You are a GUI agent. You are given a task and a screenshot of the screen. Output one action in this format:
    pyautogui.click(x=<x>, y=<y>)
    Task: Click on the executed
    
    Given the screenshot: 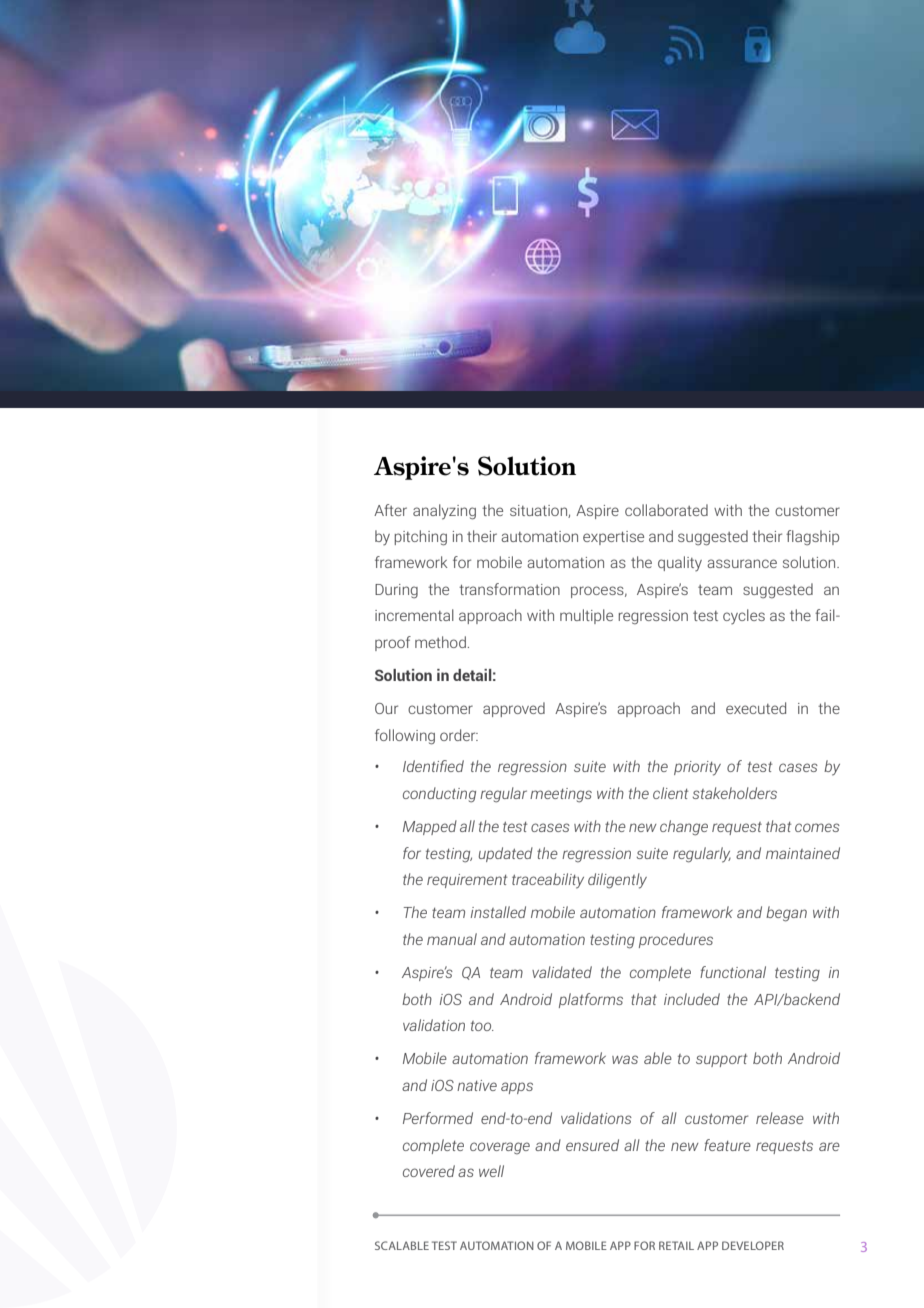 What is the action you would take?
    pyautogui.click(x=756, y=708)
